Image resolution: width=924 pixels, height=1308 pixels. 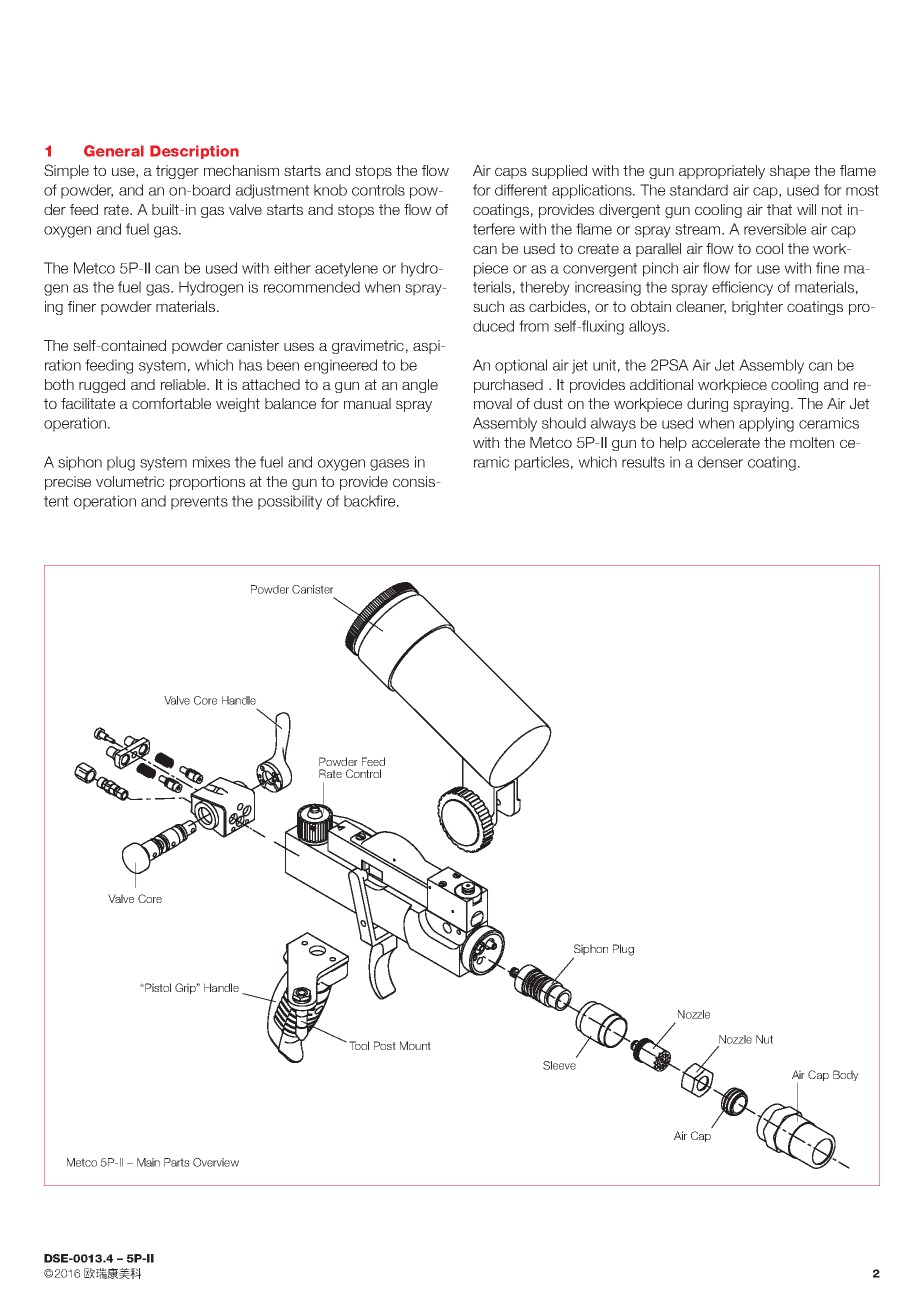 What do you see at coordinates (790, 172) in the screenshot?
I see `shape` at bounding box center [790, 172].
